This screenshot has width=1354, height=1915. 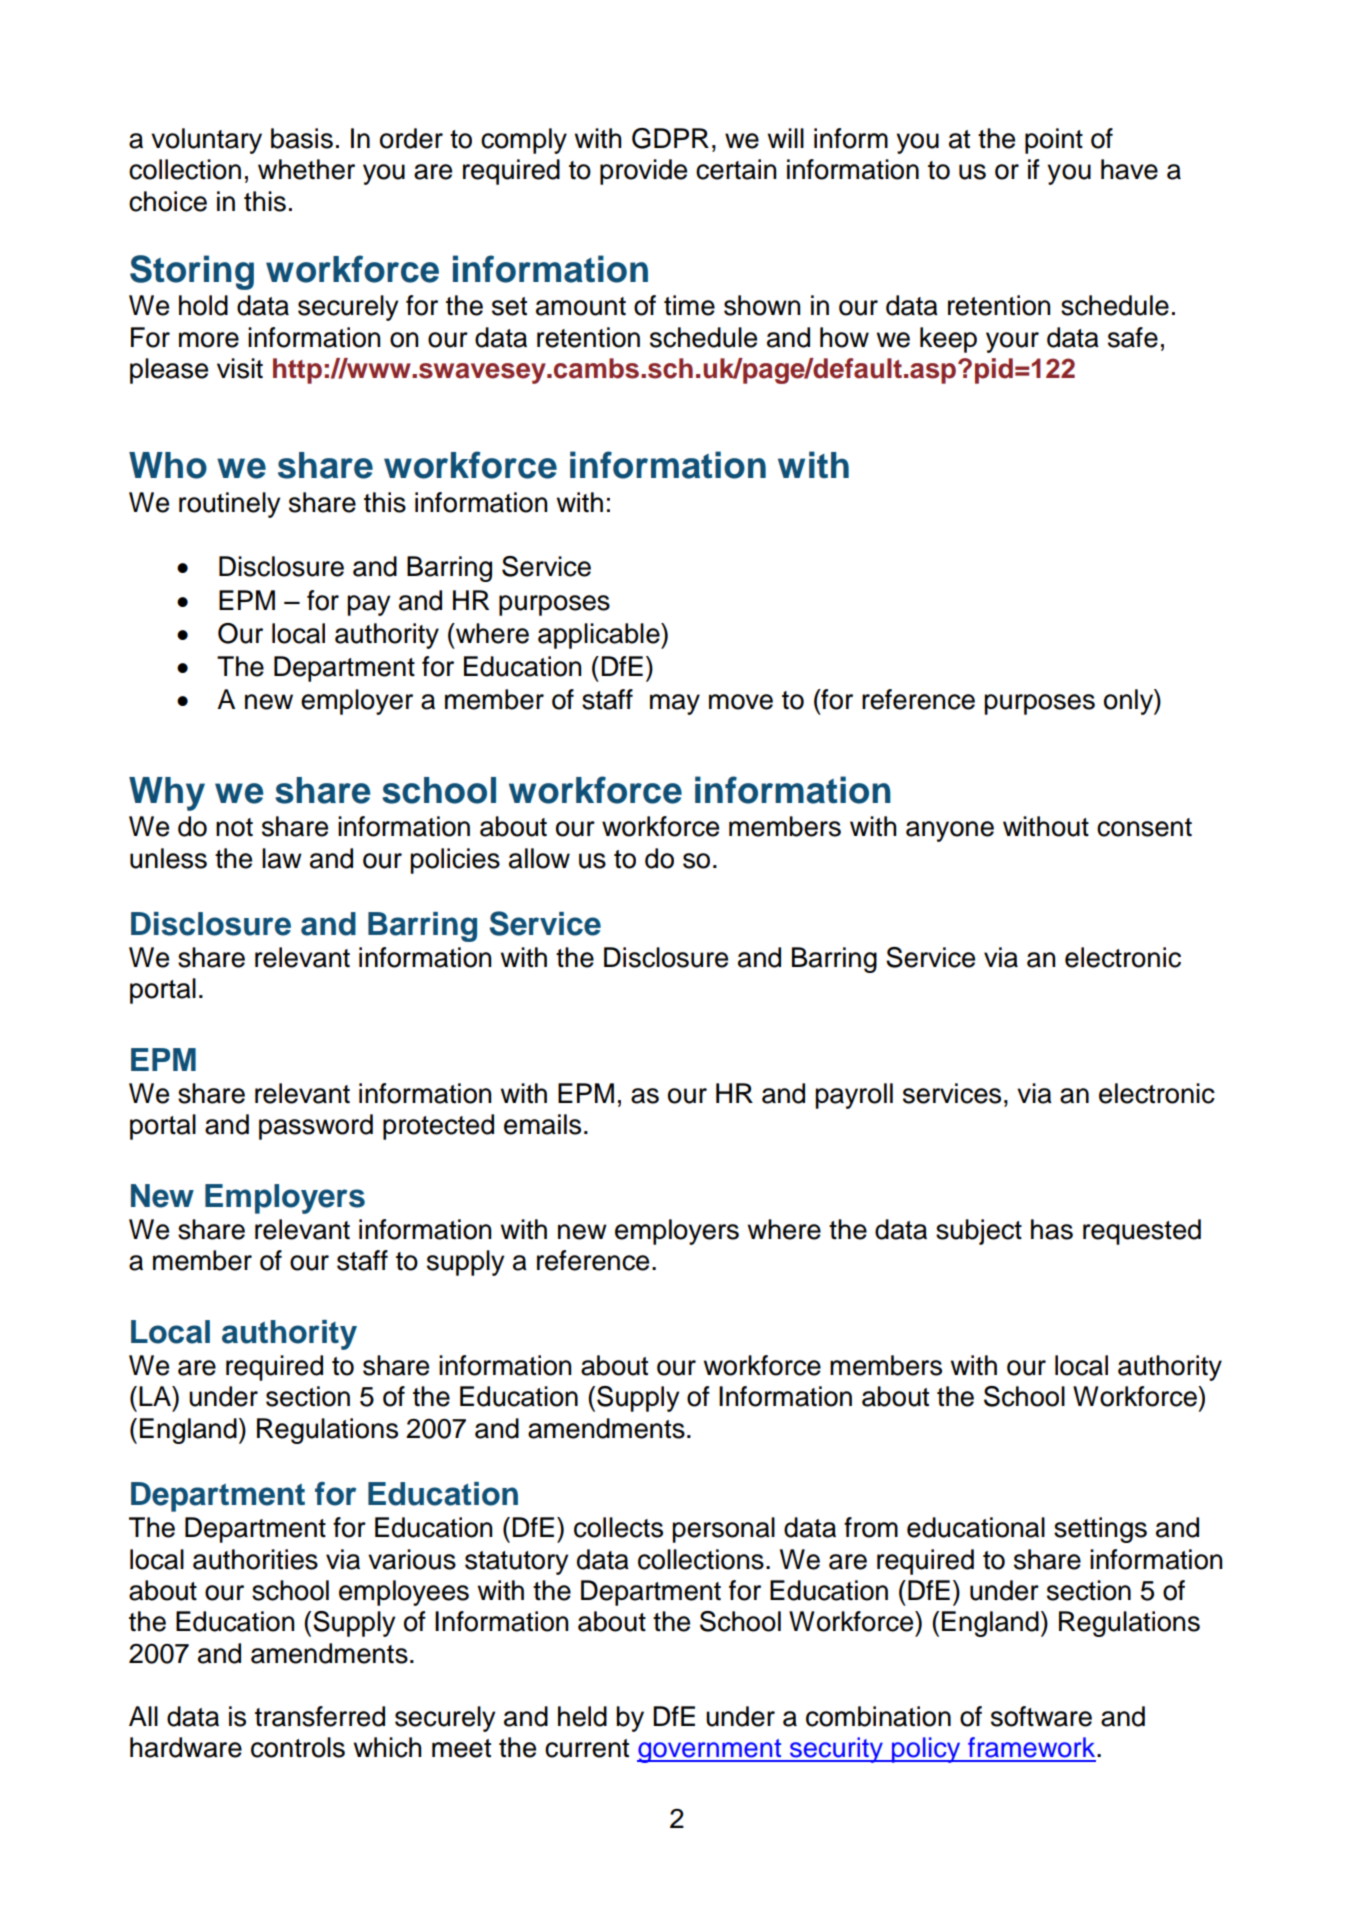 What do you see at coordinates (539, 858) in the screenshot?
I see `allow` at bounding box center [539, 858].
